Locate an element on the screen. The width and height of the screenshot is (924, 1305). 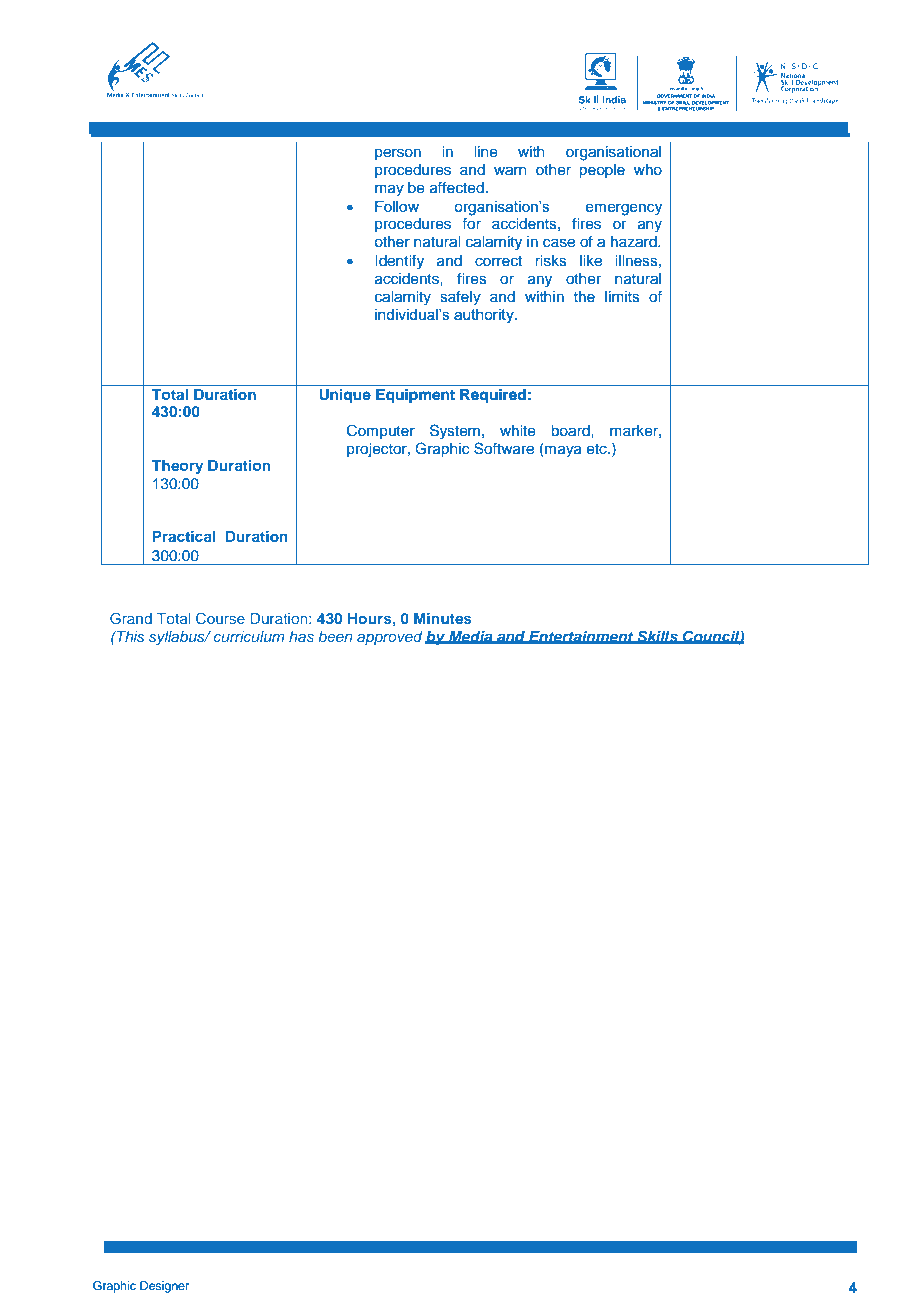
Designer is located at coordinates (164, 1287).
